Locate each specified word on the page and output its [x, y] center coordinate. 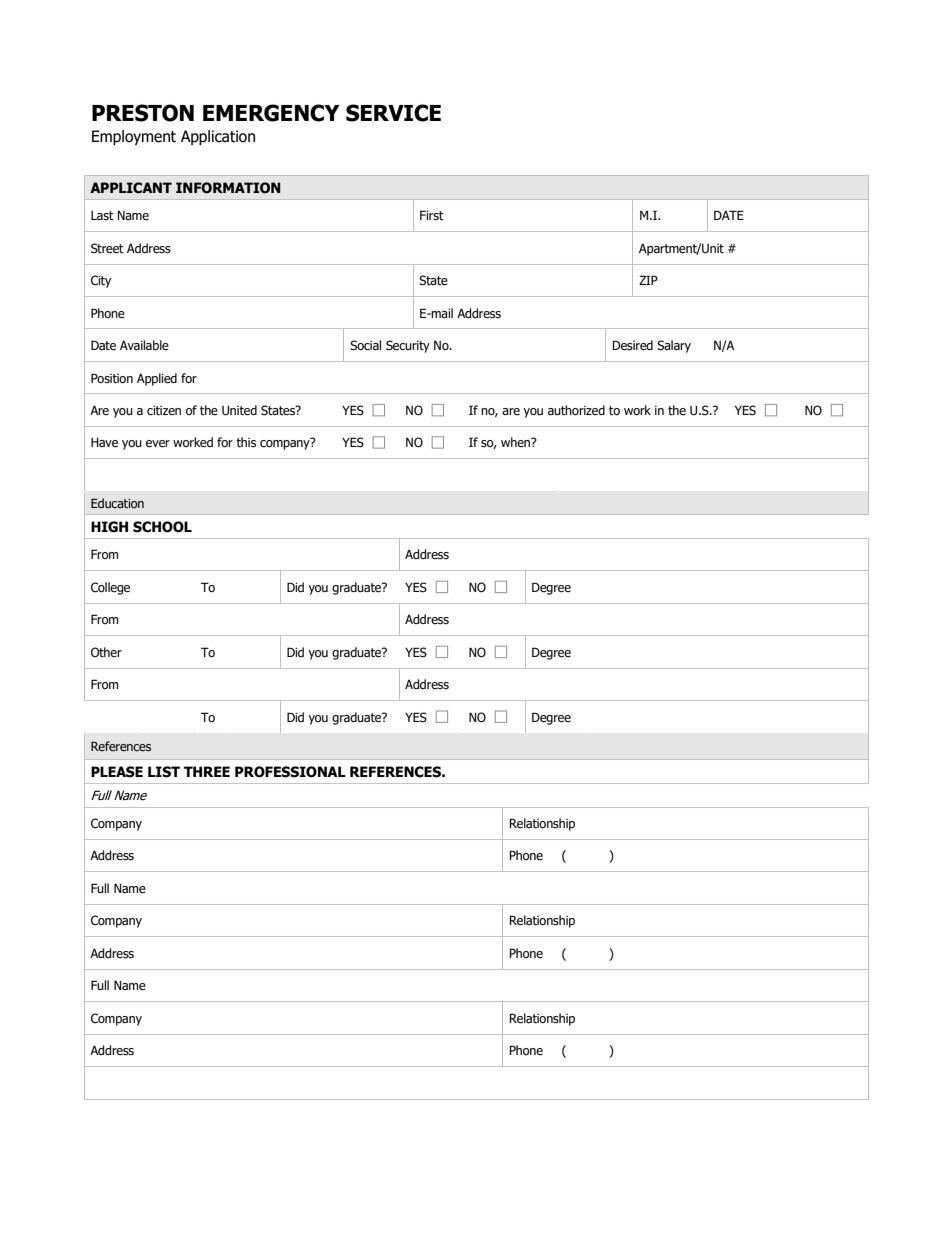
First [432, 215]
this [246, 442]
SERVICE [393, 113]
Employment [134, 137]
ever [158, 444]
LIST [164, 772]
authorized [576, 410]
